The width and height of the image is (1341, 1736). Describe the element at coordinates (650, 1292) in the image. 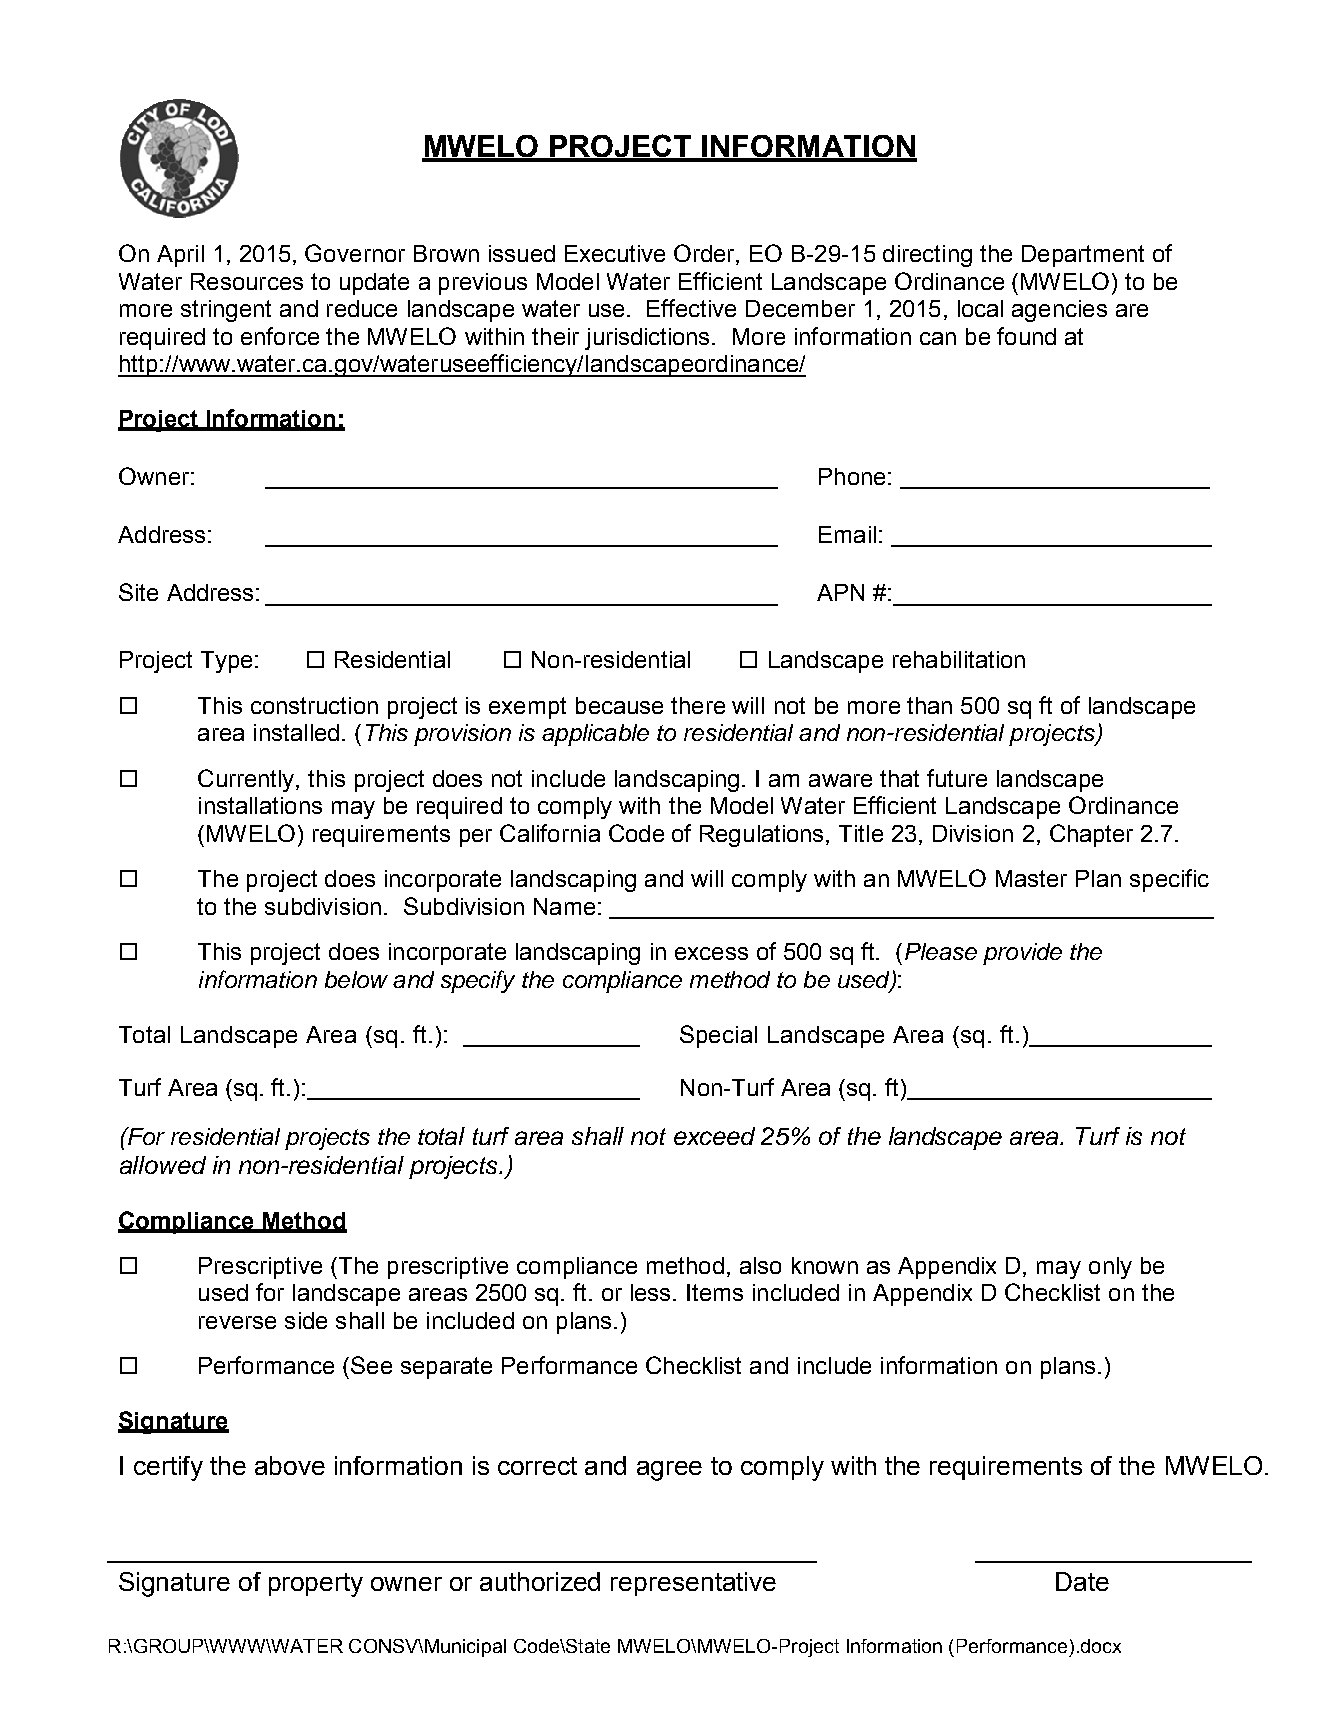

I see `less` at that location.
